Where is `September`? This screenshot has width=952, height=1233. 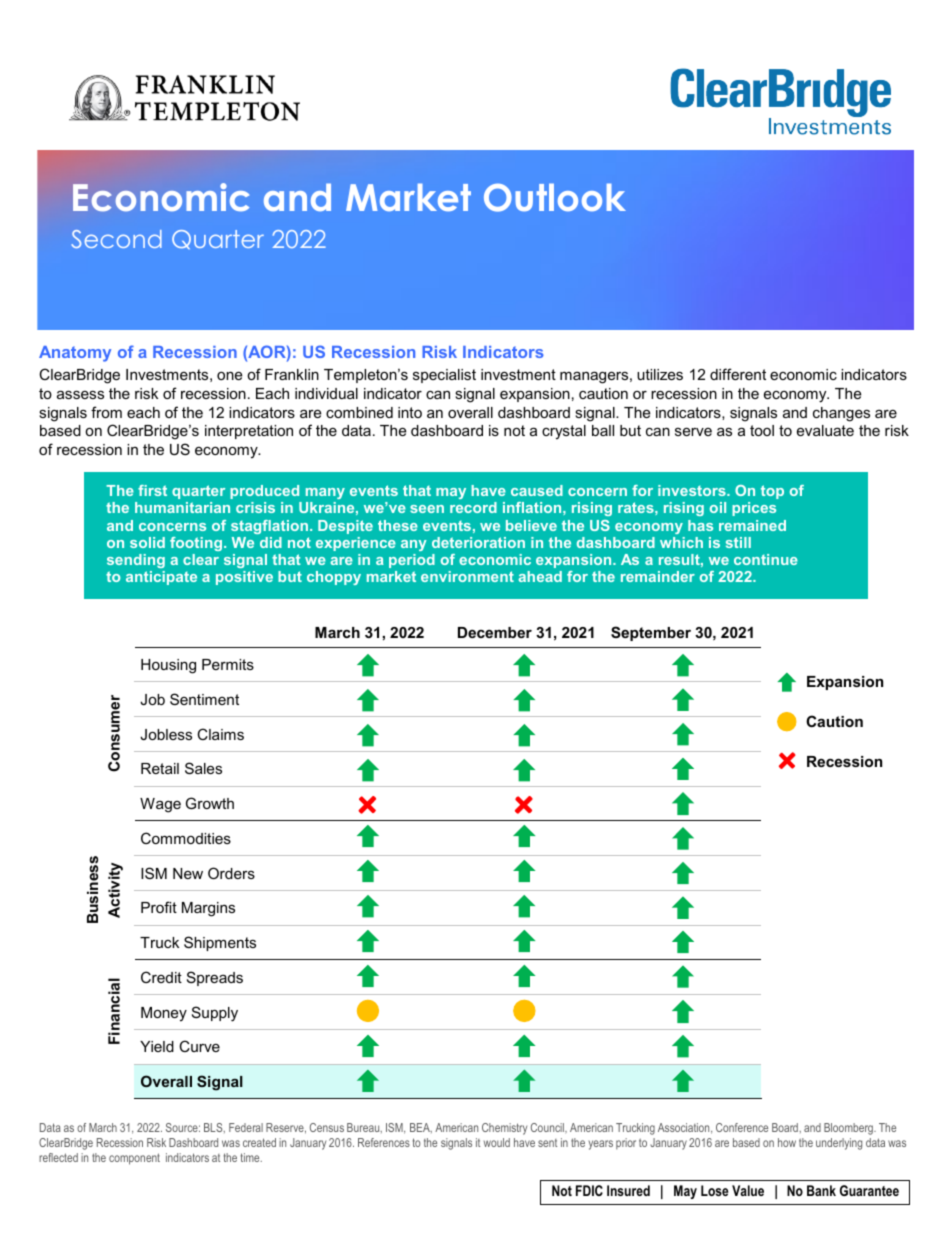
September is located at coordinates (651, 633).
